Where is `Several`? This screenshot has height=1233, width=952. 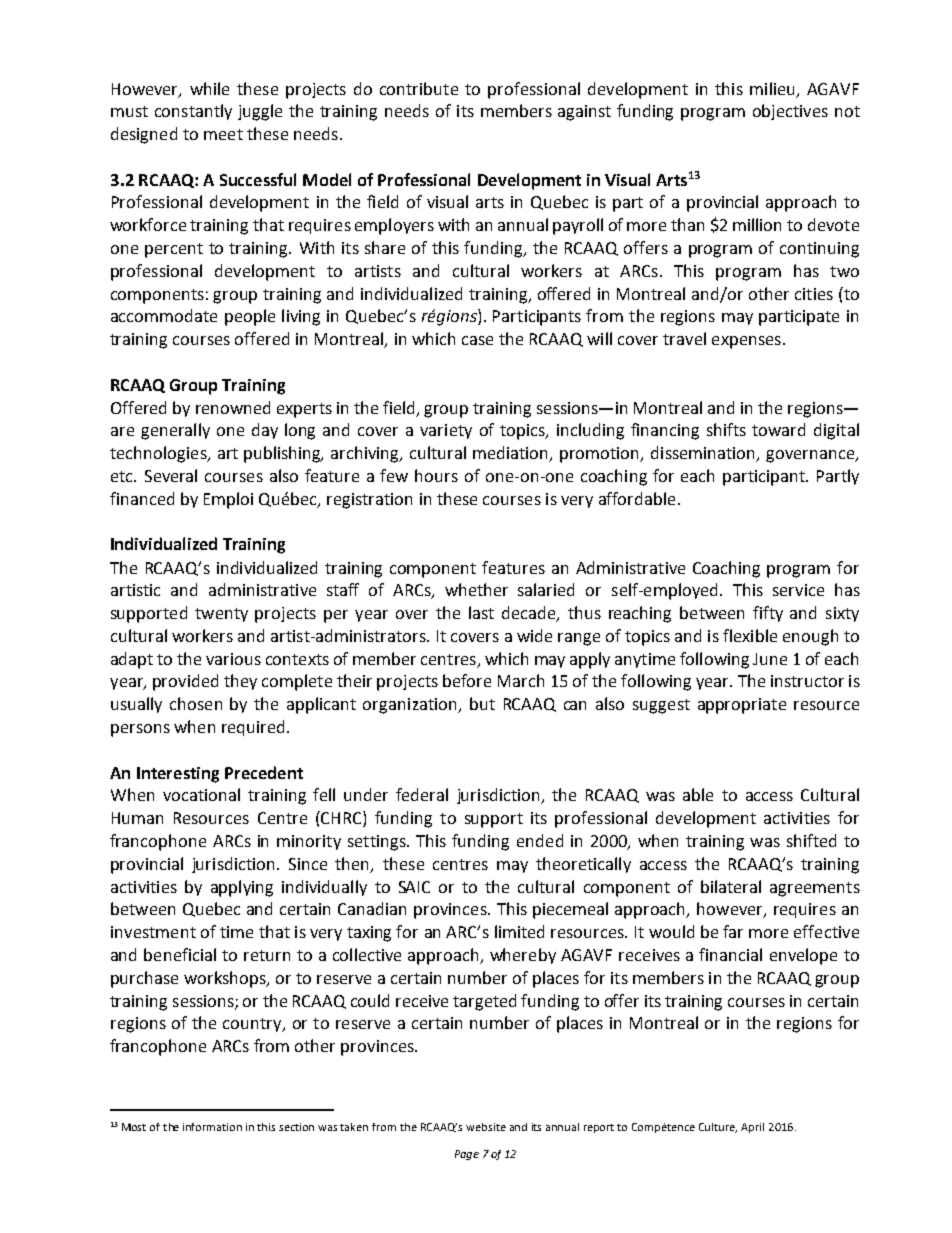
Several is located at coordinates (171, 475).
